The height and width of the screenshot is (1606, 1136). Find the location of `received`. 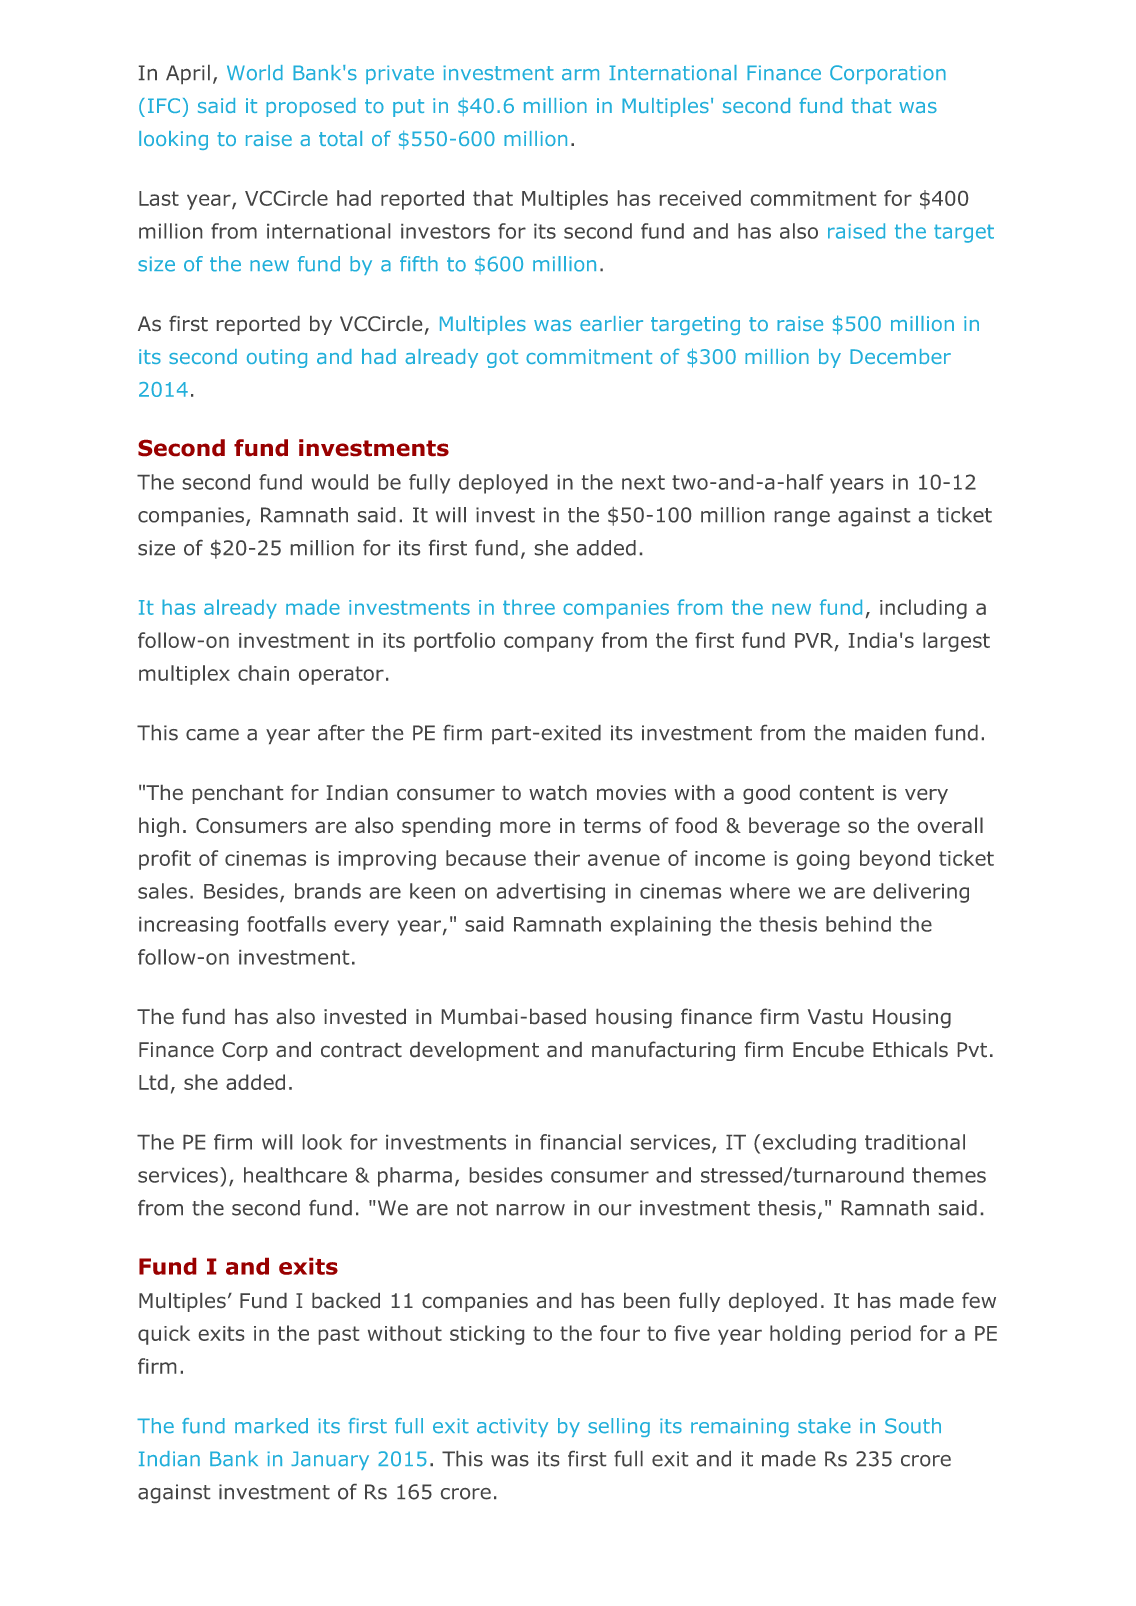

received is located at coordinates (700, 198).
